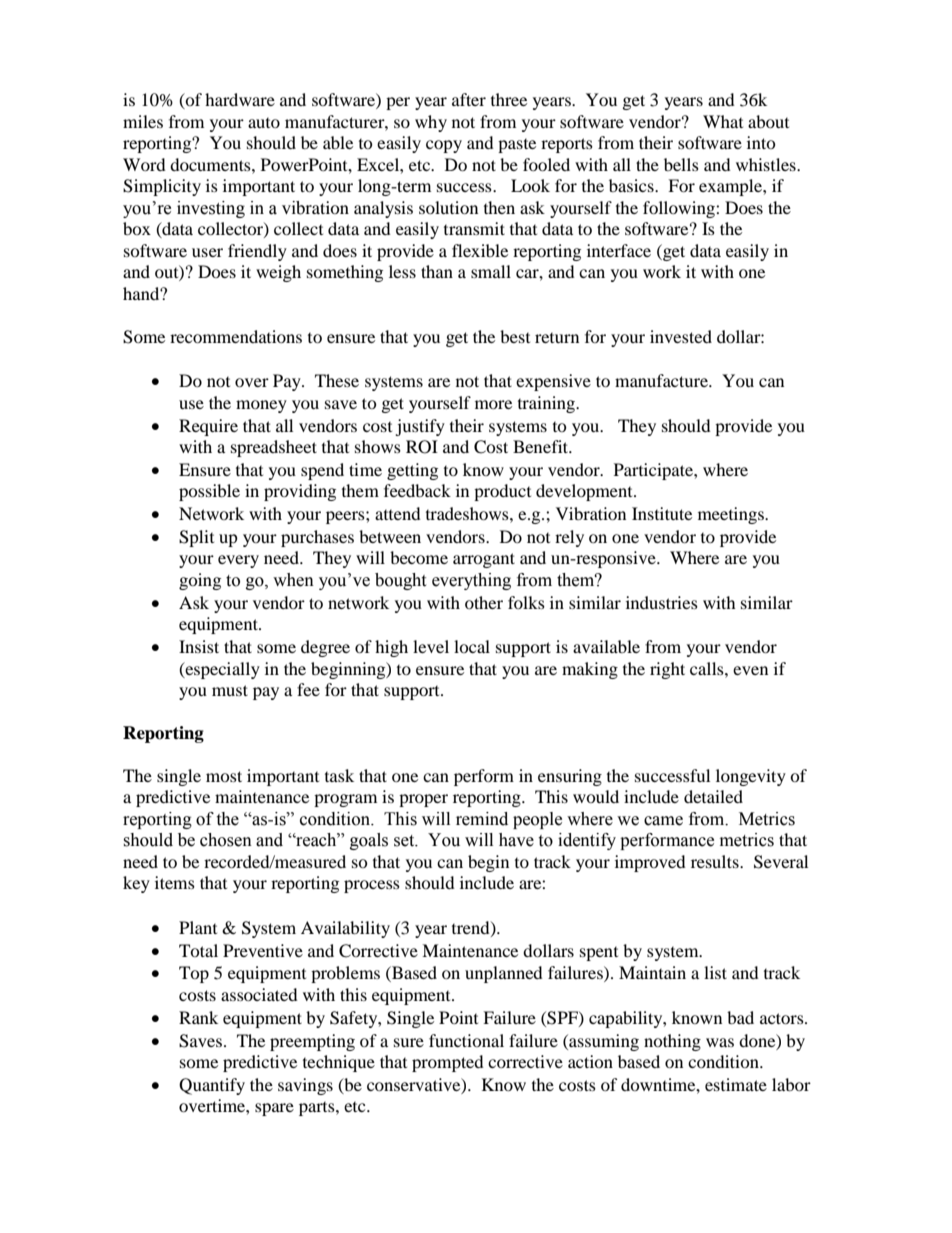 This screenshot has width=952, height=1233. I want to click on estimate, so click(736, 1084).
